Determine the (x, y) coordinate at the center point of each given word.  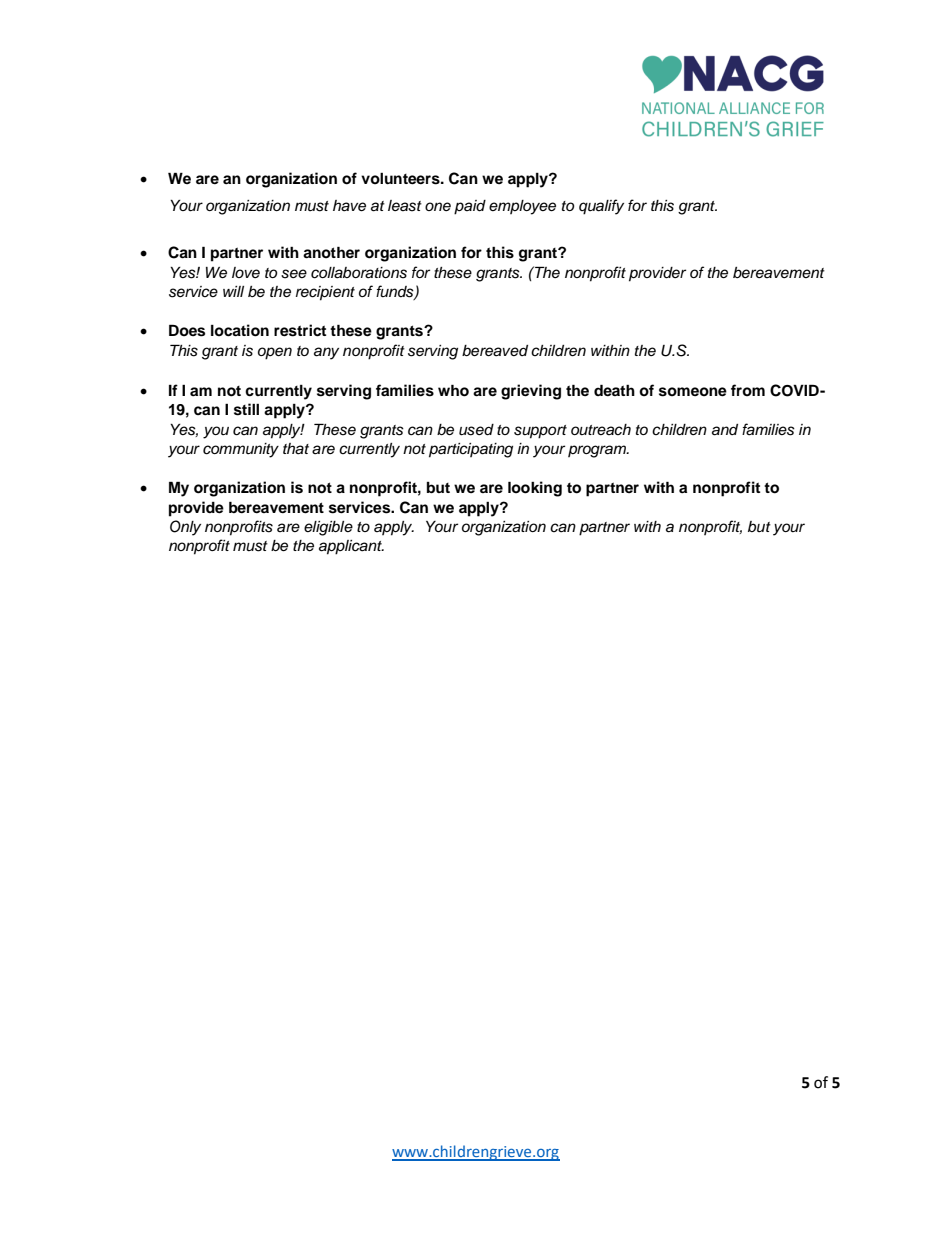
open (275, 353)
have (349, 206)
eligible (328, 528)
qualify (601, 207)
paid (470, 207)
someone (693, 392)
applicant (351, 547)
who (453, 390)
